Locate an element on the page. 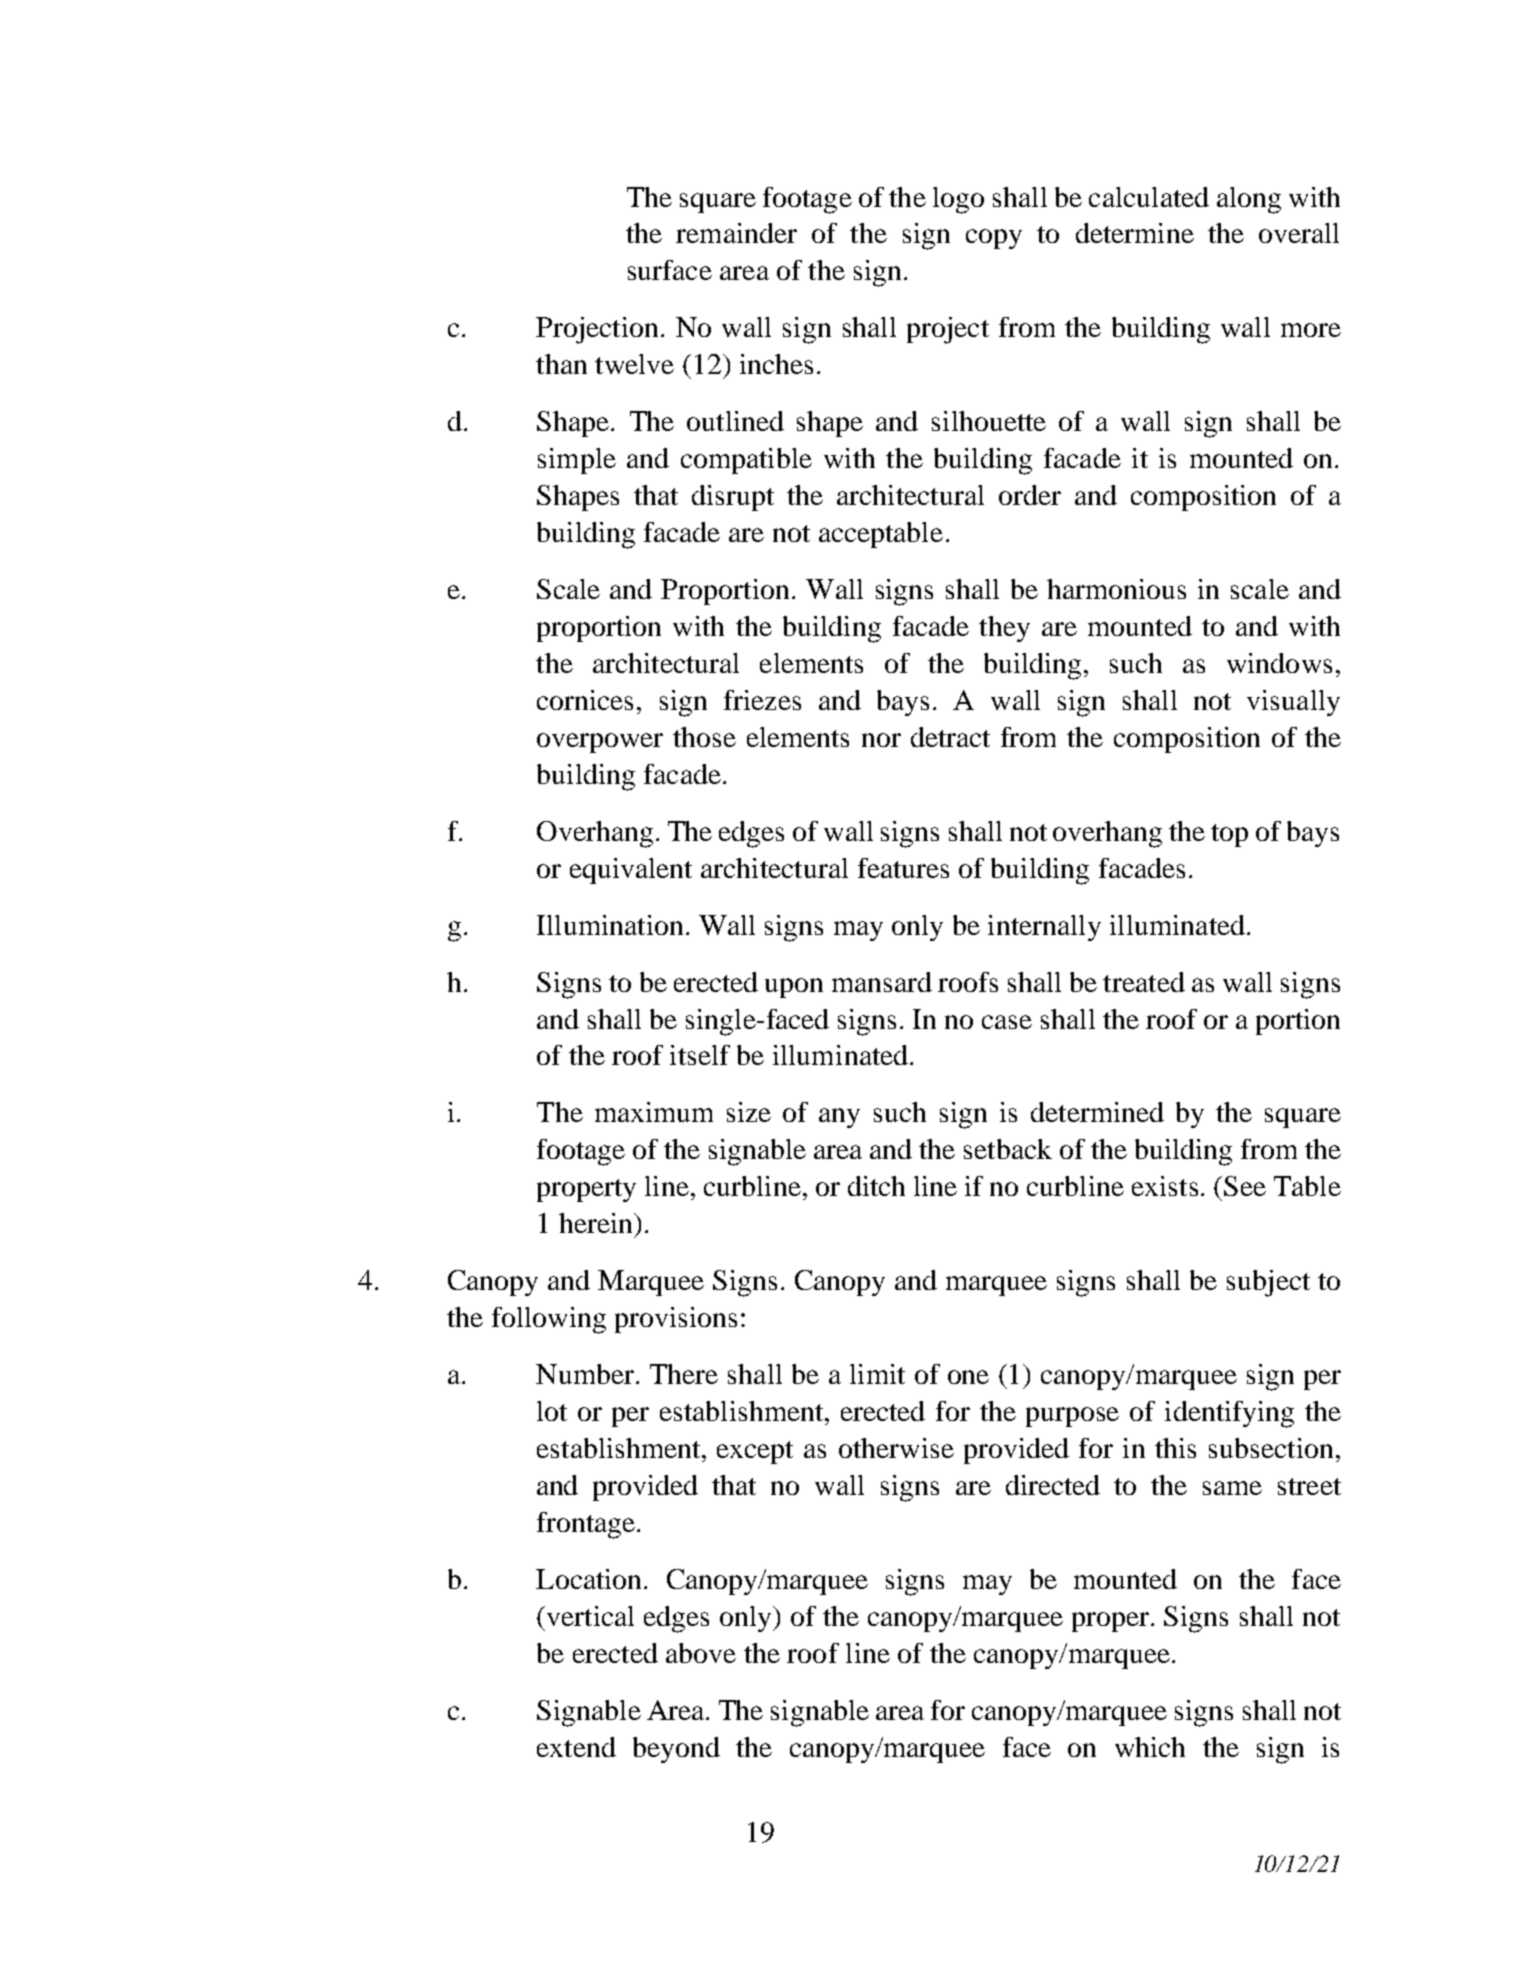 This document has width=1520, height=1967. case is located at coordinates (1007, 1022).
